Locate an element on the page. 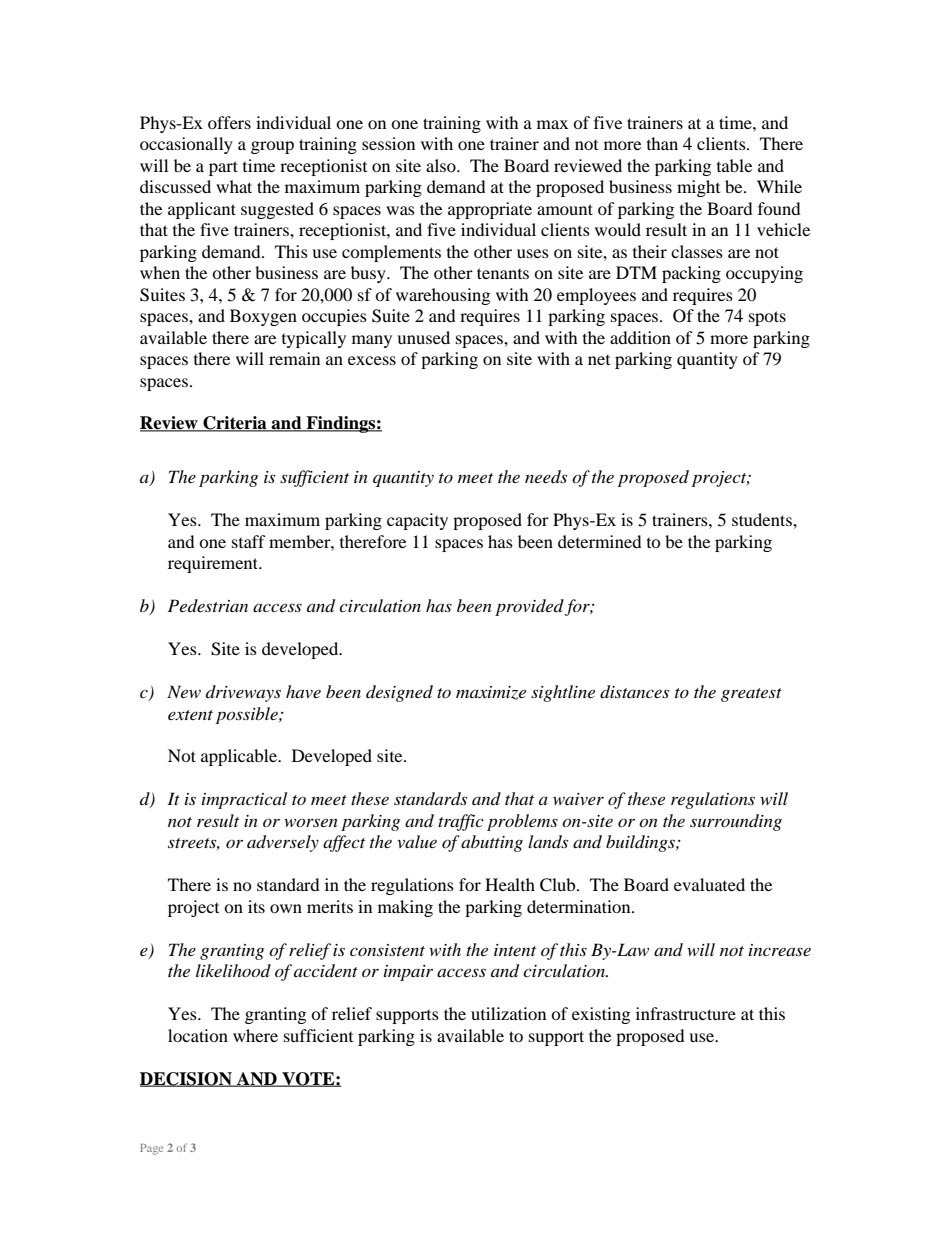 The image size is (952, 1233). Pedestrian is located at coordinates (208, 605).
